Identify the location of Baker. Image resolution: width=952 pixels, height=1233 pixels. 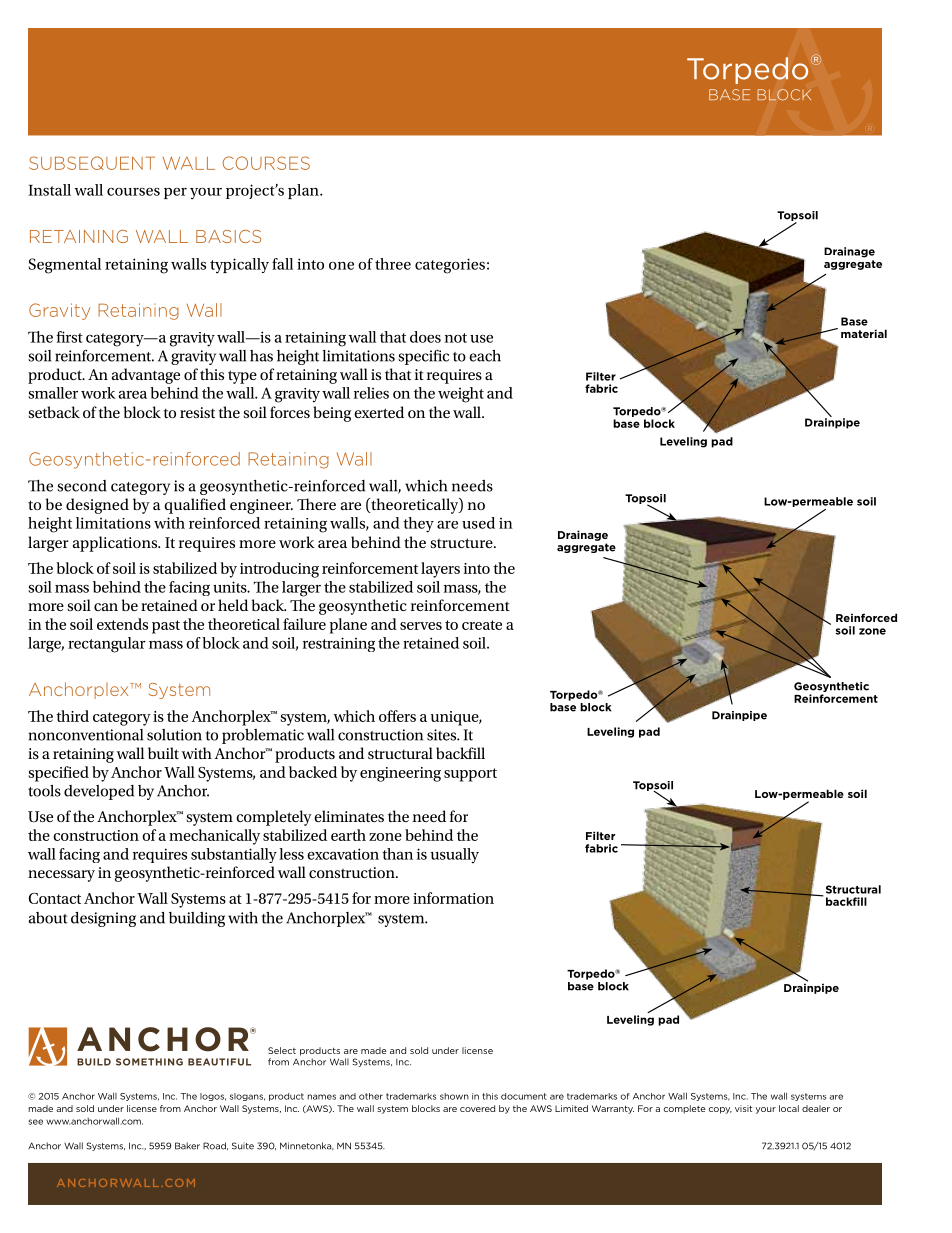
(187, 1146).
